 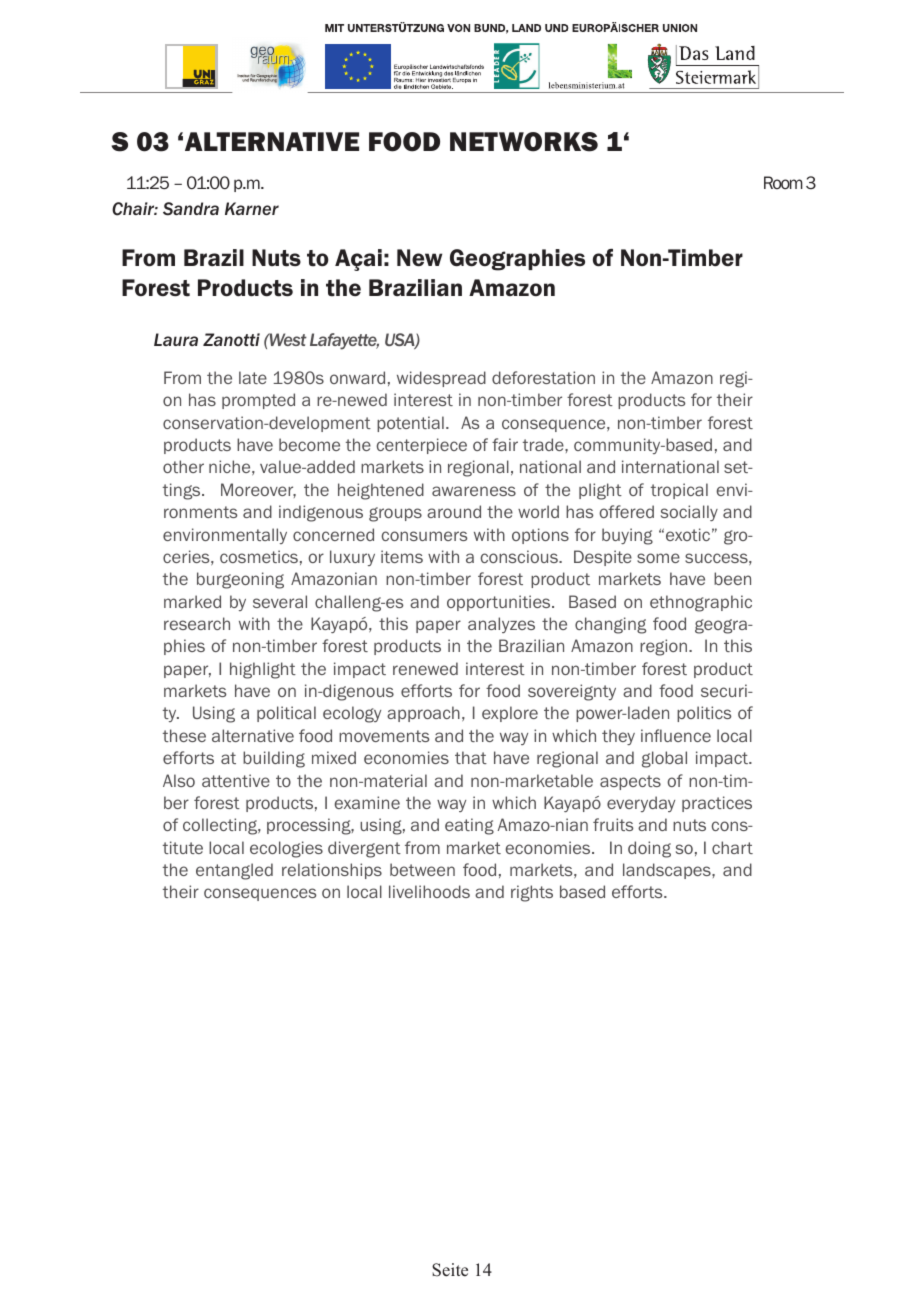 I want to click on rights, so click(x=532, y=893).
